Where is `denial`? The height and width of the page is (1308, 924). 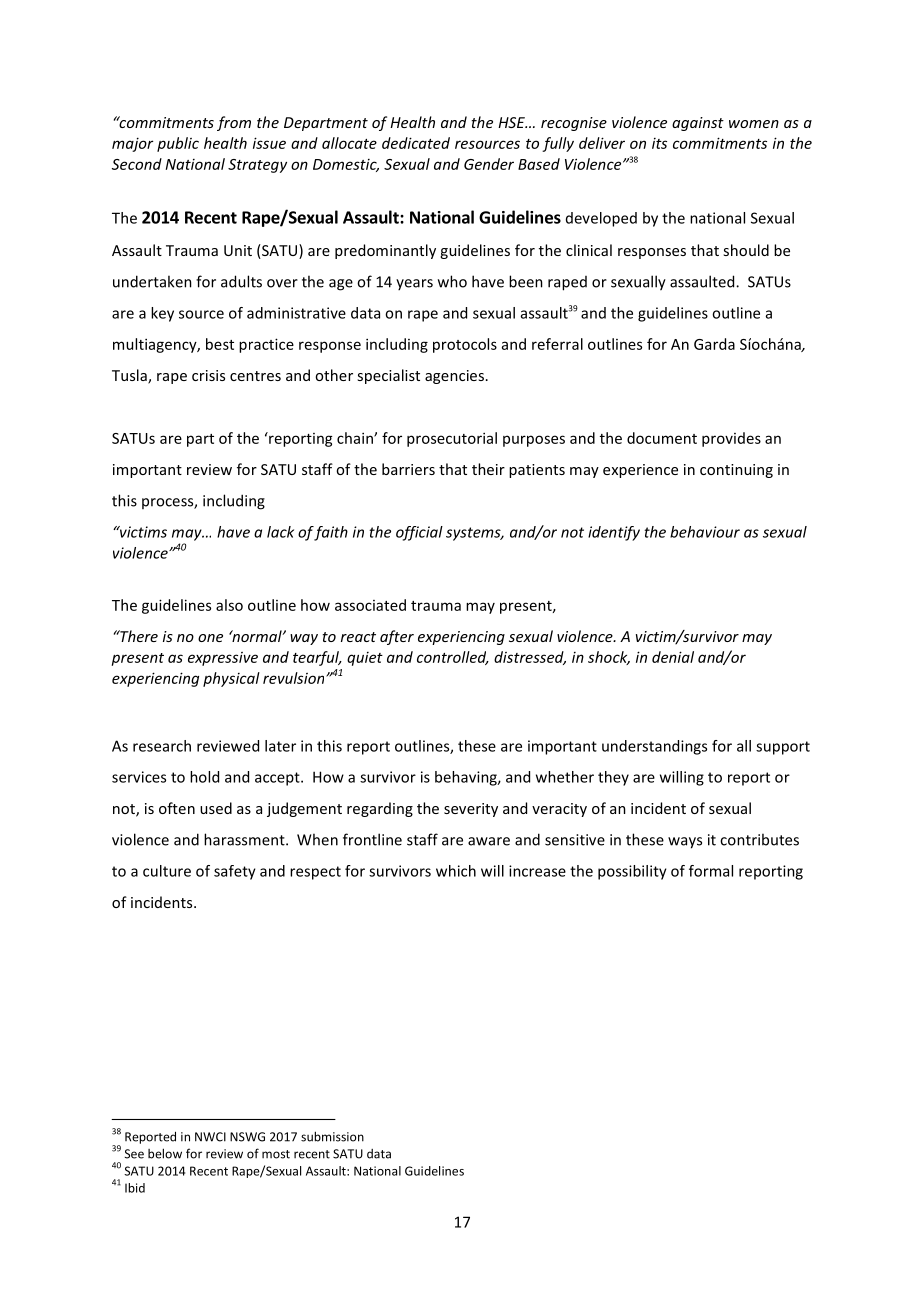
denial is located at coordinates (673, 657).
